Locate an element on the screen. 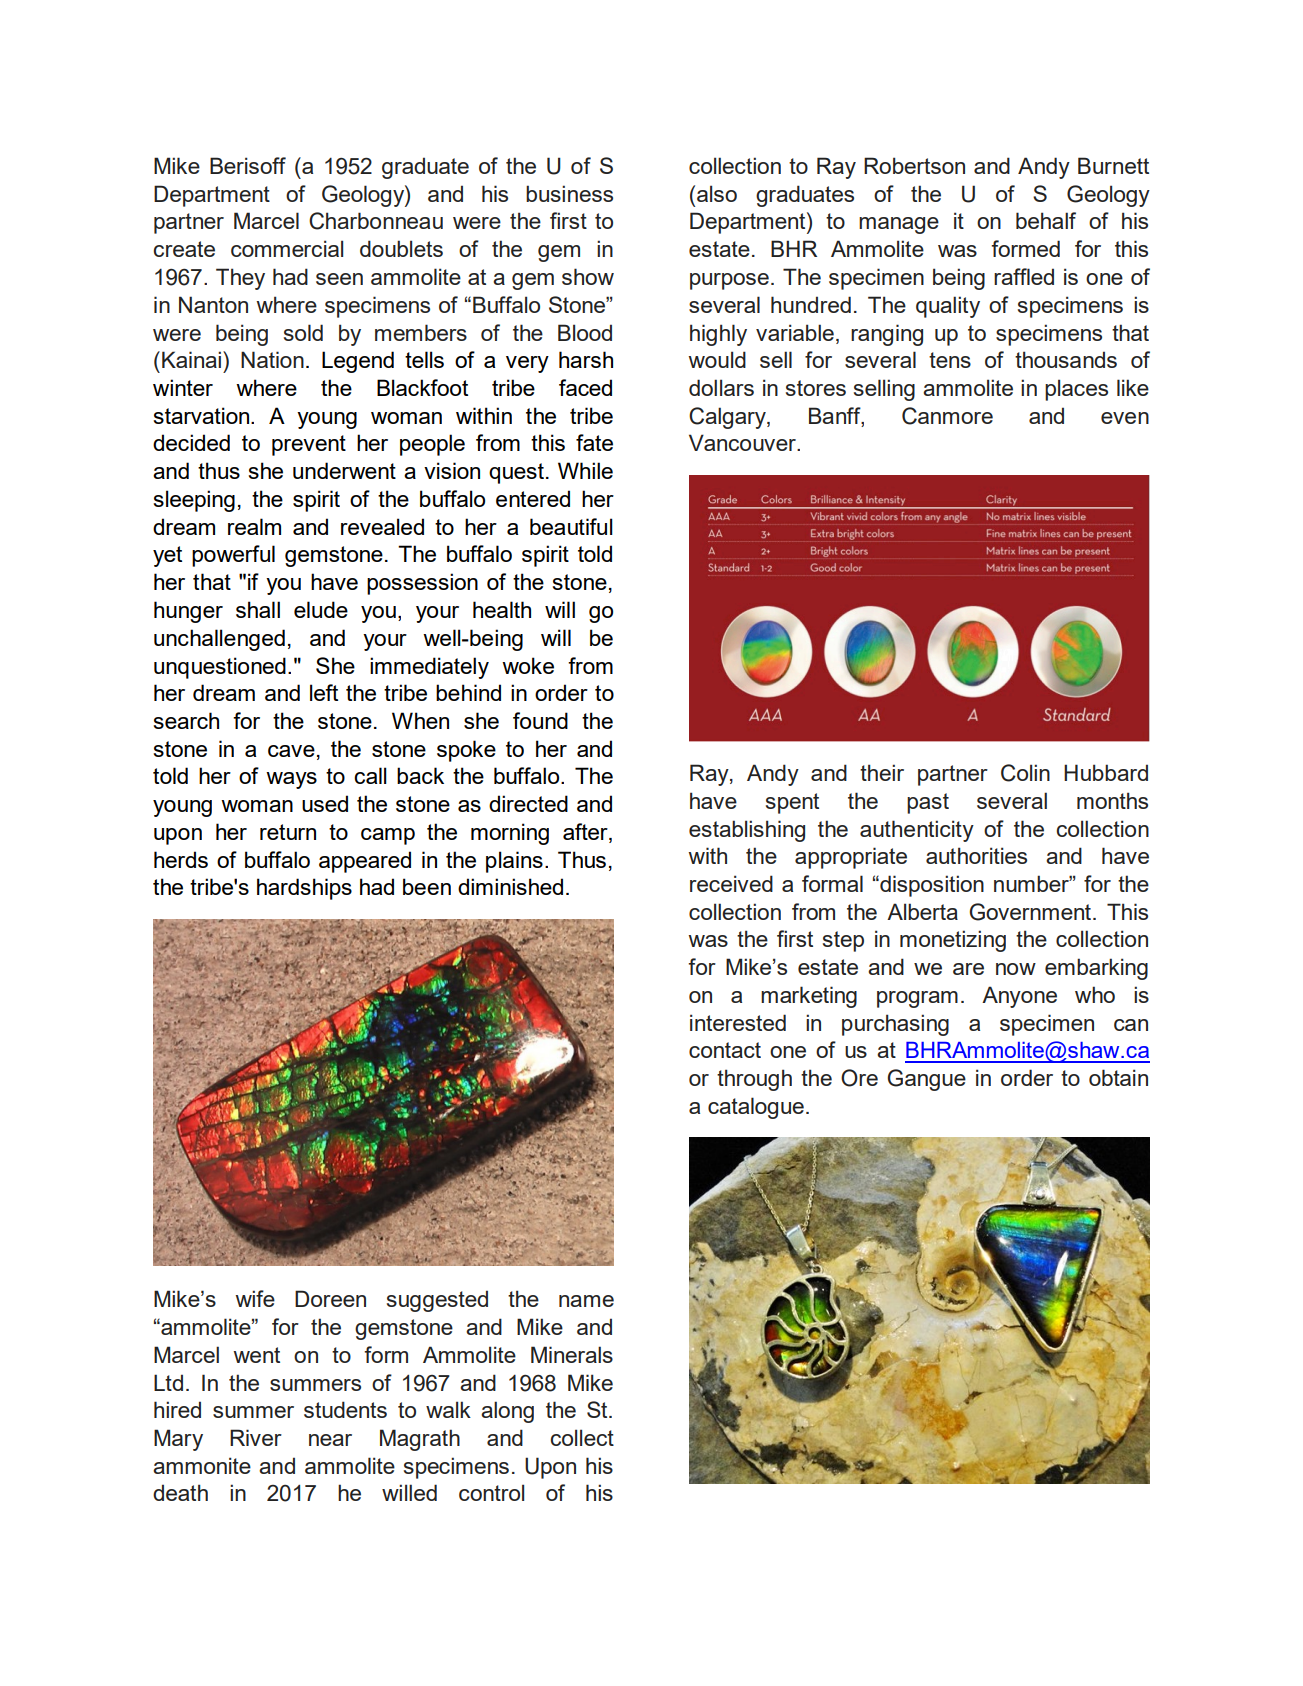 The width and height of the screenshot is (1303, 1686). Anyone is located at coordinates (1019, 997).
